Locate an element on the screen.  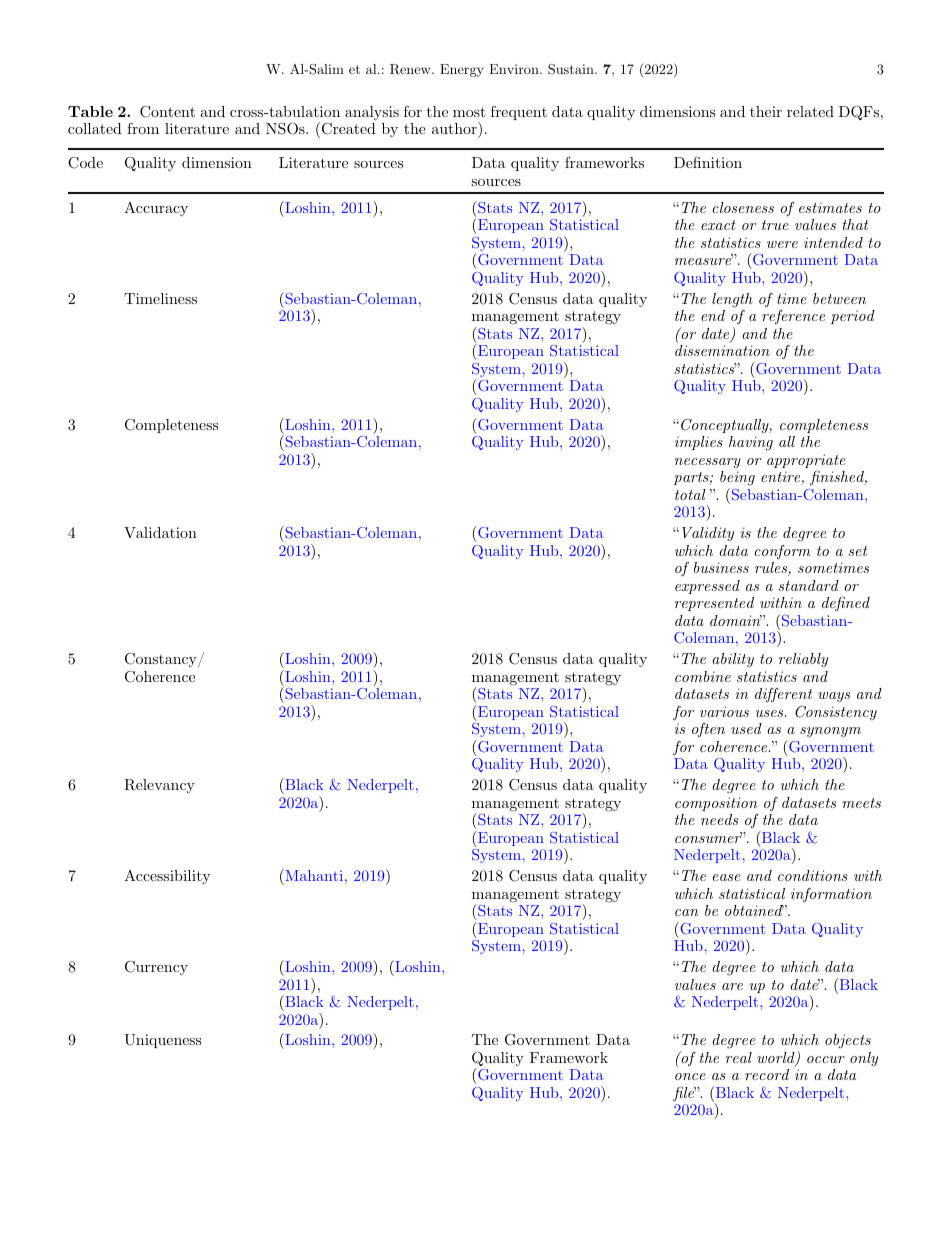
used is located at coordinates (746, 728).
